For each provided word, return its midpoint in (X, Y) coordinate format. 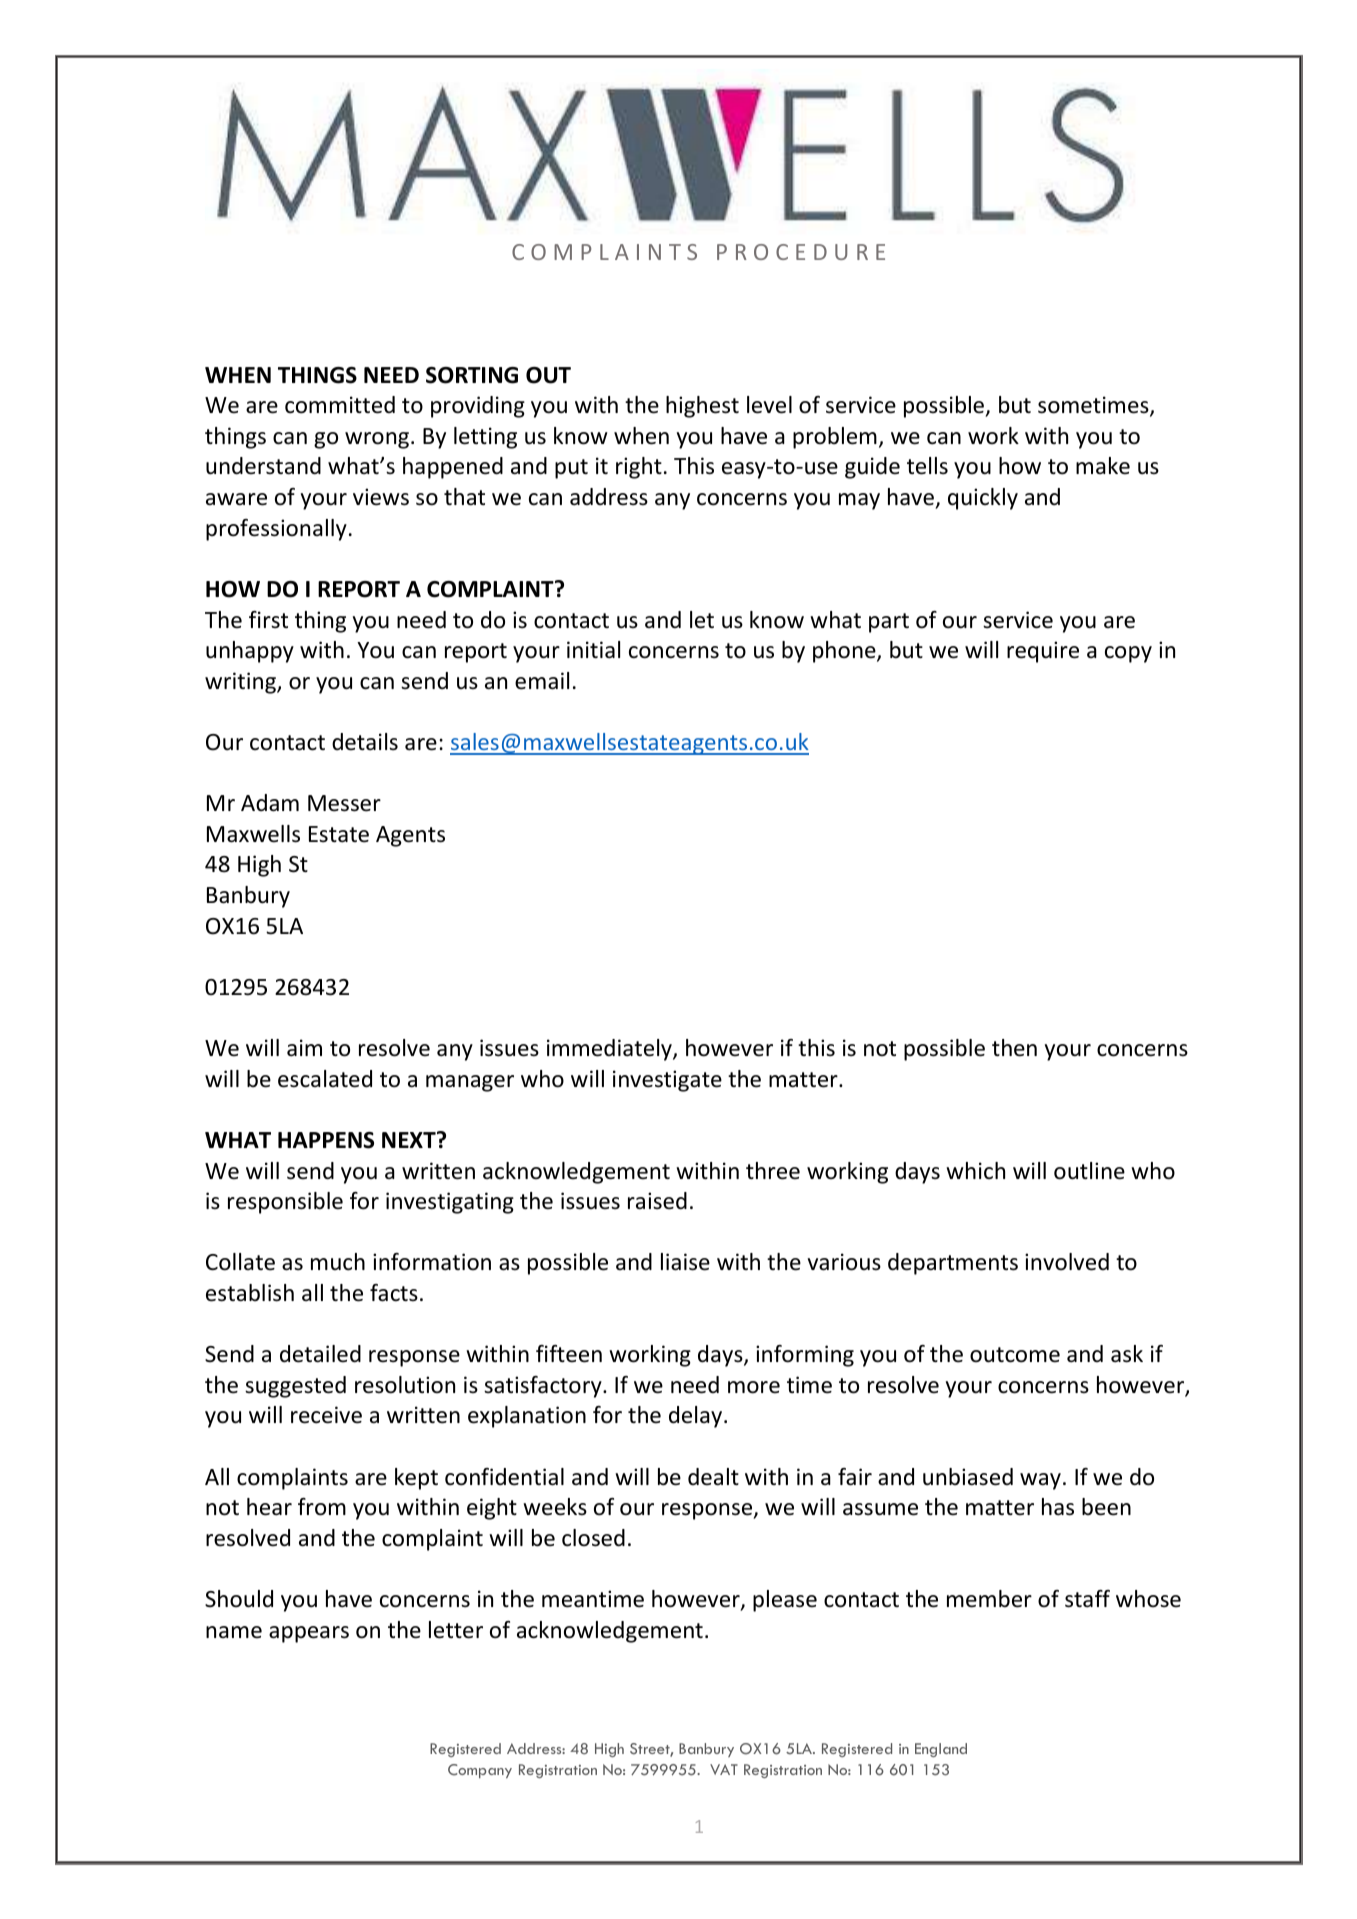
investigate (667, 1081)
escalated (325, 1079)
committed (340, 405)
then (1014, 1048)
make (1103, 466)
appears (309, 1634)
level (769, 405)
